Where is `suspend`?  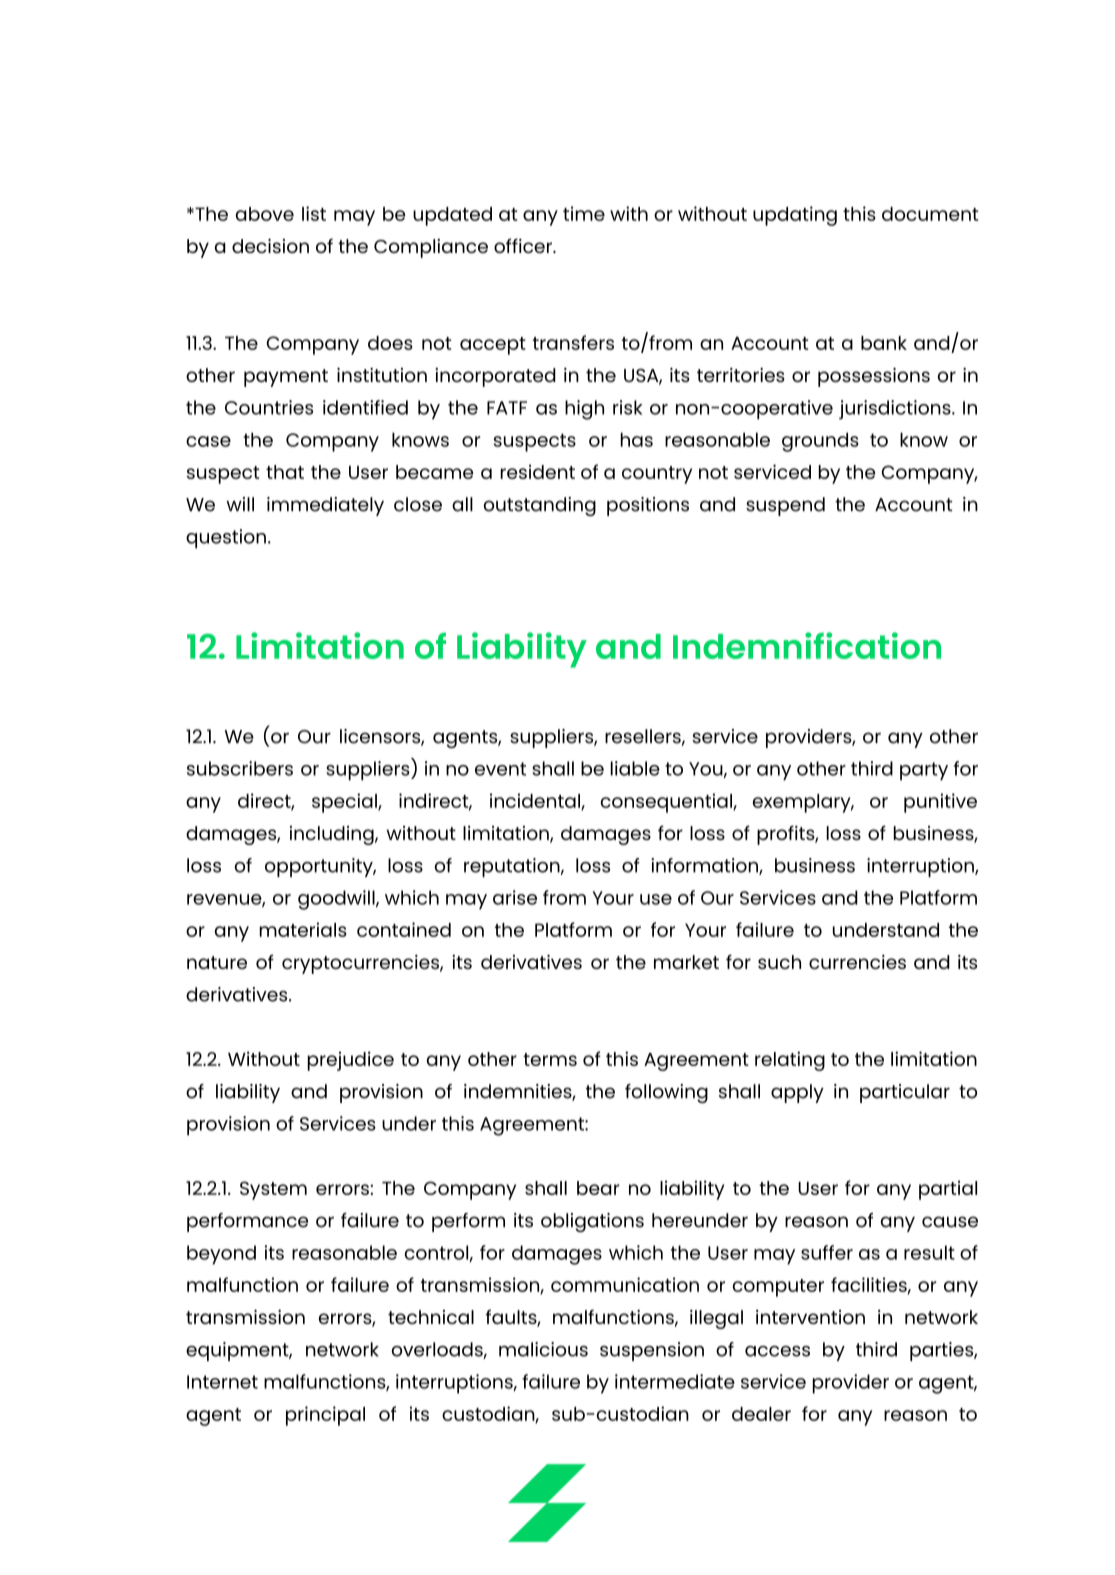
suspend is located at coordinates (785, 506).
